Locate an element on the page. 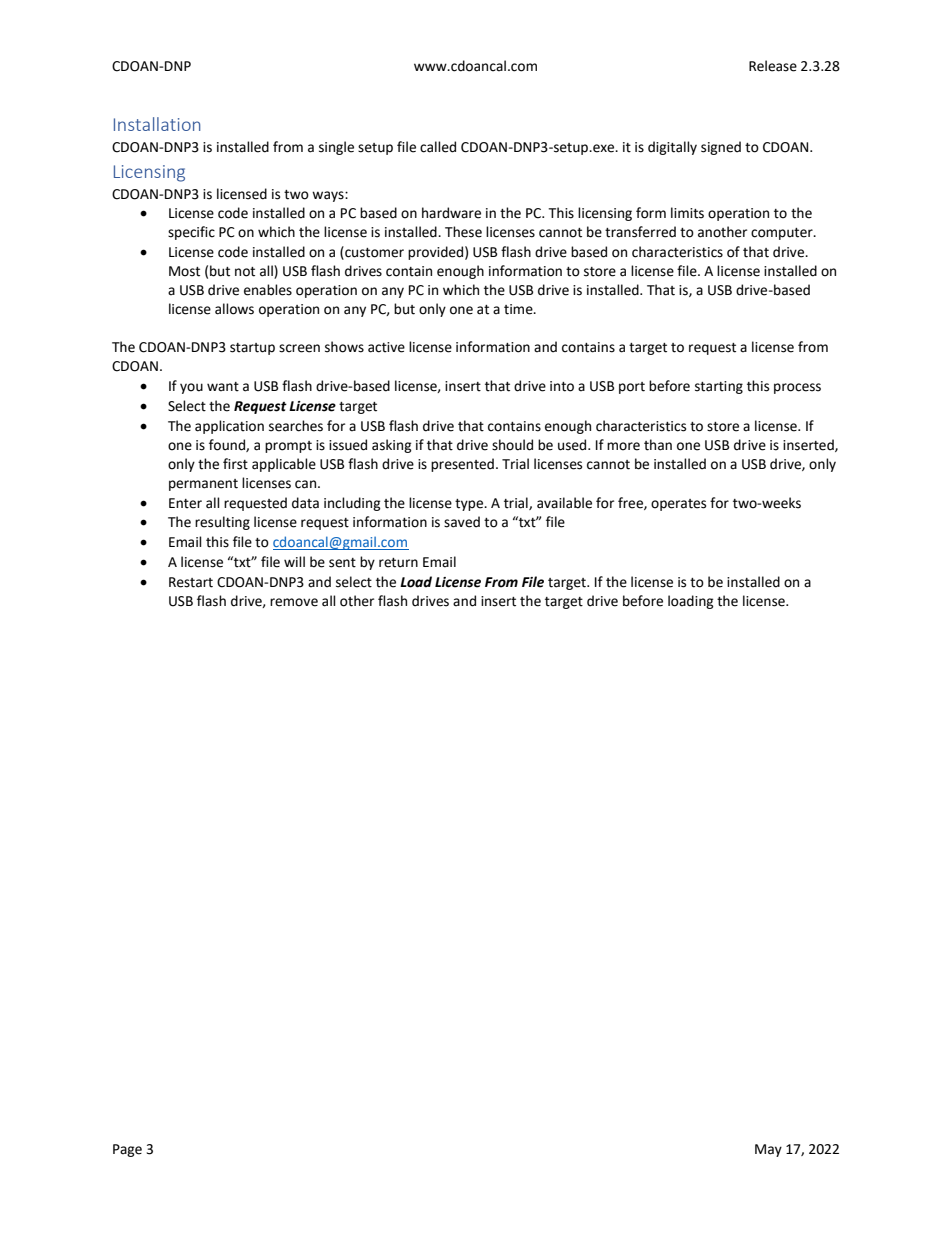 This page has height=1233, width=952. return is located at coordinates (398, 563).
